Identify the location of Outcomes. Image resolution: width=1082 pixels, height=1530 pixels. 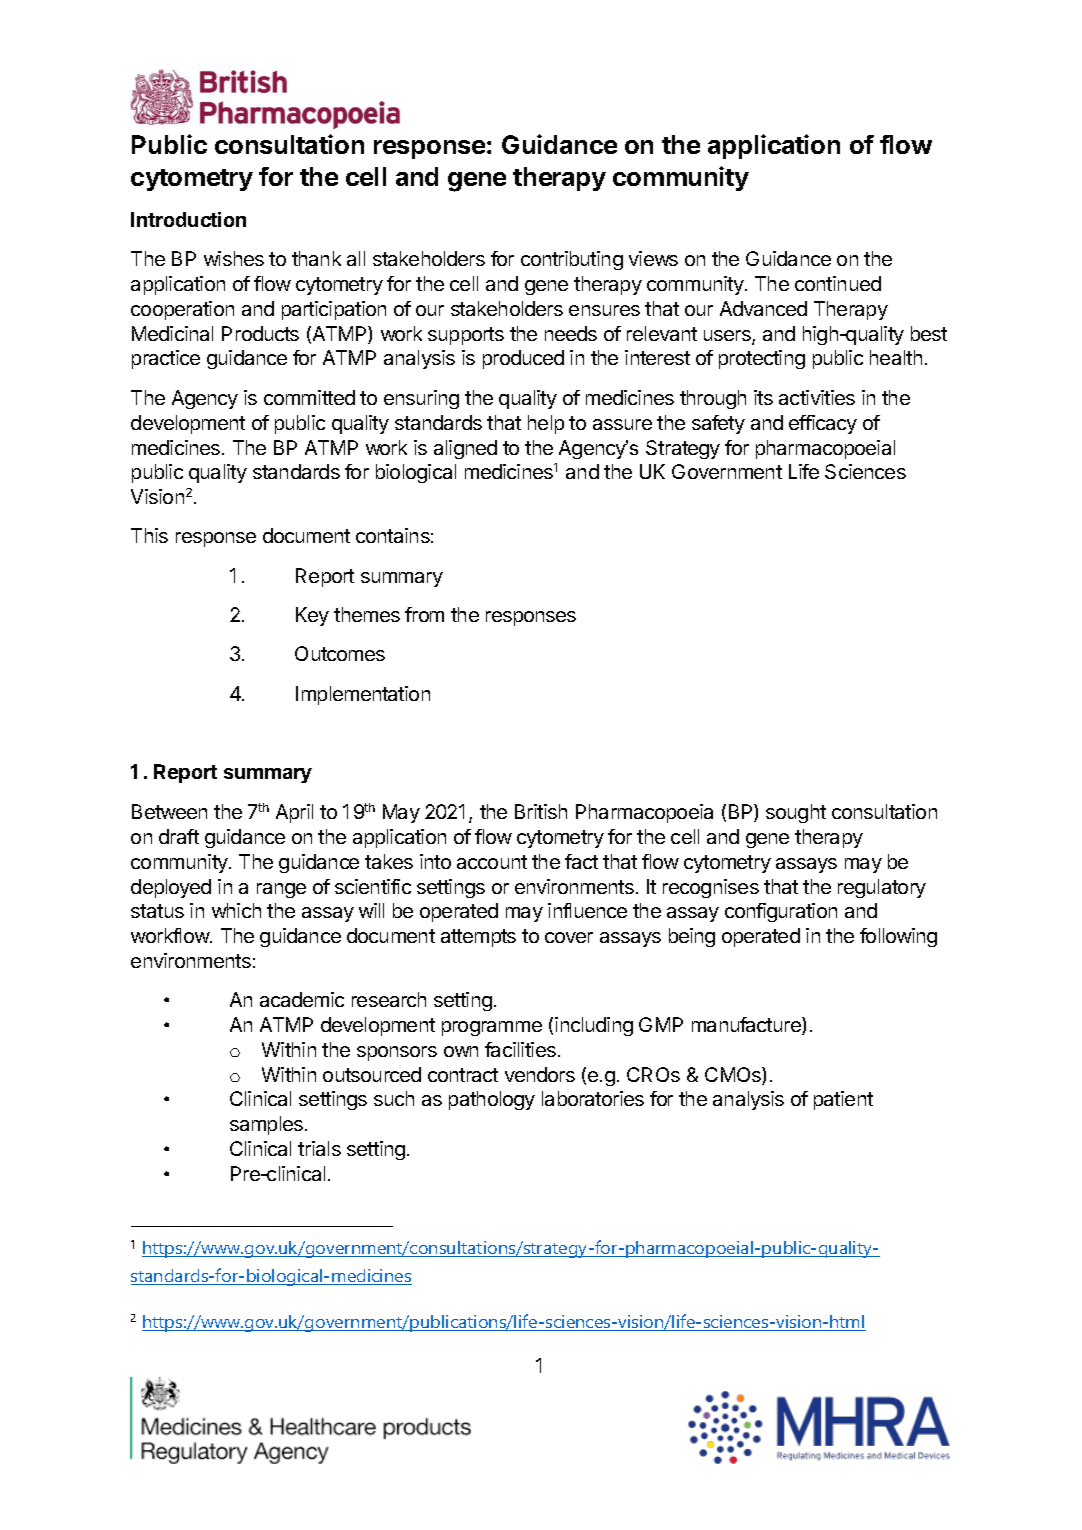
(340, 653).
